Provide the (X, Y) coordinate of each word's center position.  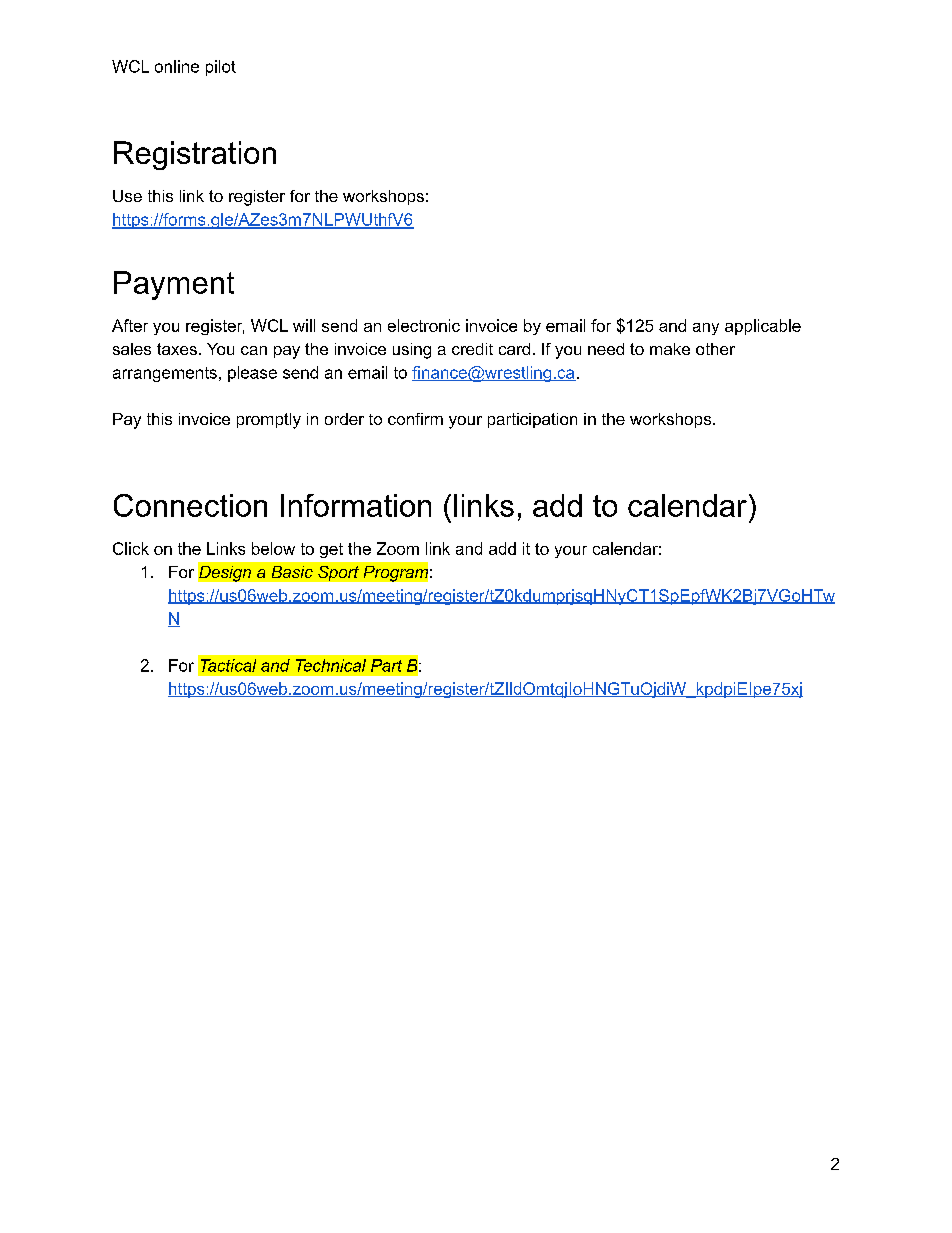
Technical (331, 665)
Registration (195, 155)
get (331, 550)
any (706, 329)
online (177, 66)
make (670, 349)
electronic (424, 325)
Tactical (228, 665)
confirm (415, 419)
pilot (221, 68)
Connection (190, 505)
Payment (174, 285)
